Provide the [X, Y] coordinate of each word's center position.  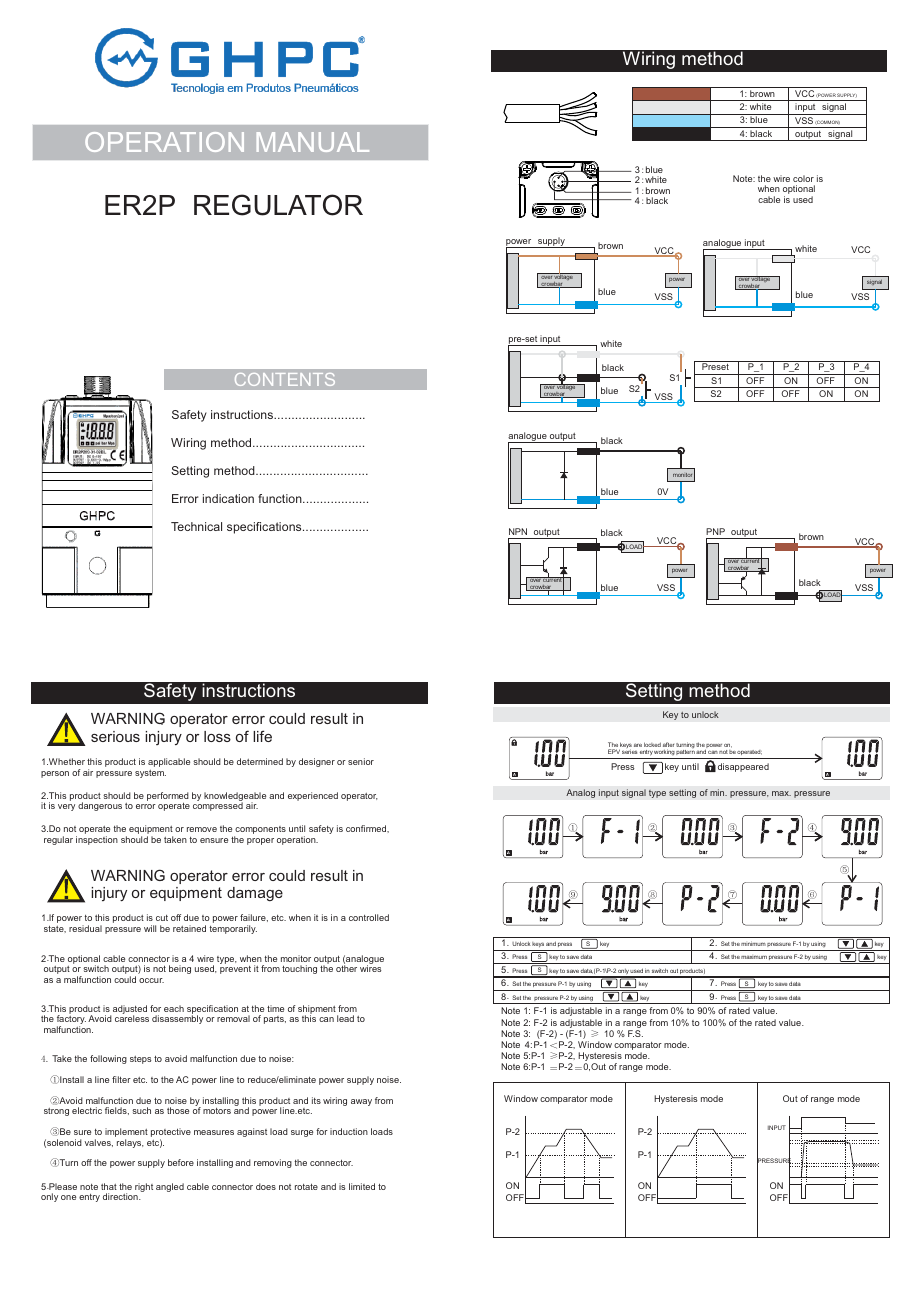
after [668, 746]
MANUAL [313, 142]
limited [362, 1186]
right [144, 1187]
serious [115, 736]
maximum [754, 957]
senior [361, 761]
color [803, 178]
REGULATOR [278, 205]
